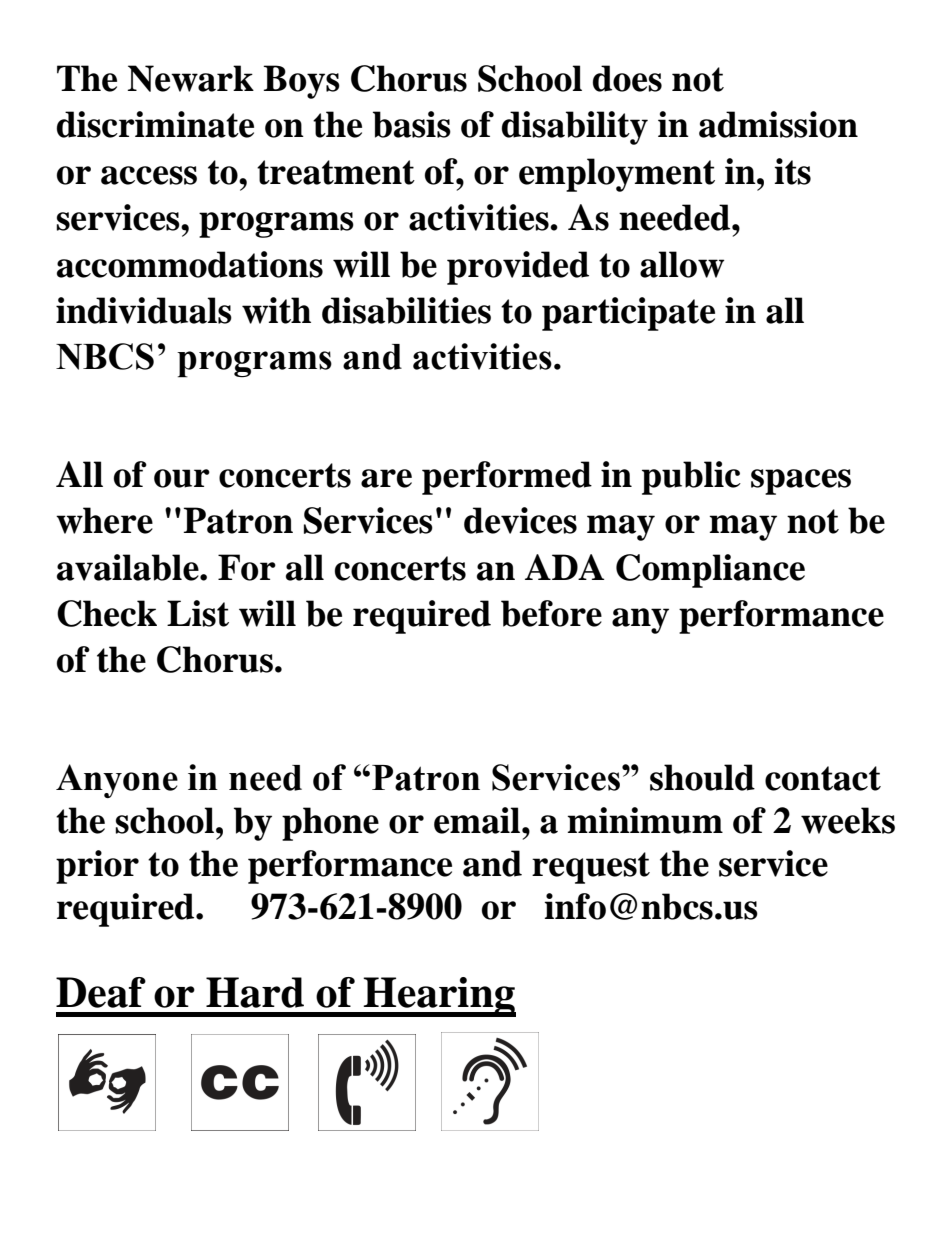 The height and width of the screenshot is (1233, 952). What do you see at coordinates (412, 124) in the screenshot?
I see `basis` at bounding box center [412, 124].
